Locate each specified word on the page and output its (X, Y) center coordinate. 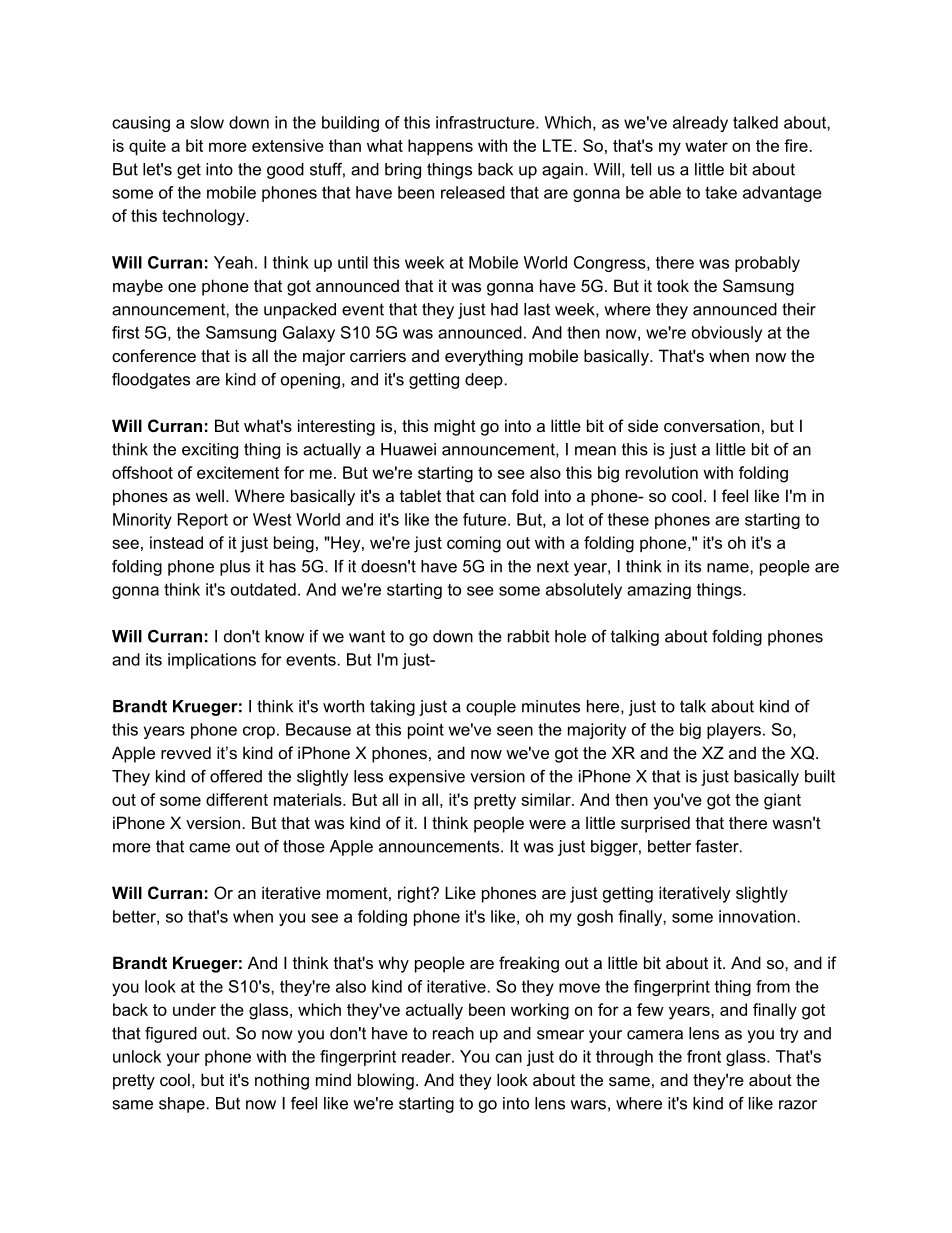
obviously (727, 334)
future (486, 519)
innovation (758, 916)
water (706, 146)
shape (183, 1105)
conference (154, 355)
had (504, 309)
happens (440, 147)
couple (491, 708)
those (304, 846)
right (415, 894)
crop (259, 732)
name (729, 568)
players (734, 731)
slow (207, 122)
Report (203, 521)
